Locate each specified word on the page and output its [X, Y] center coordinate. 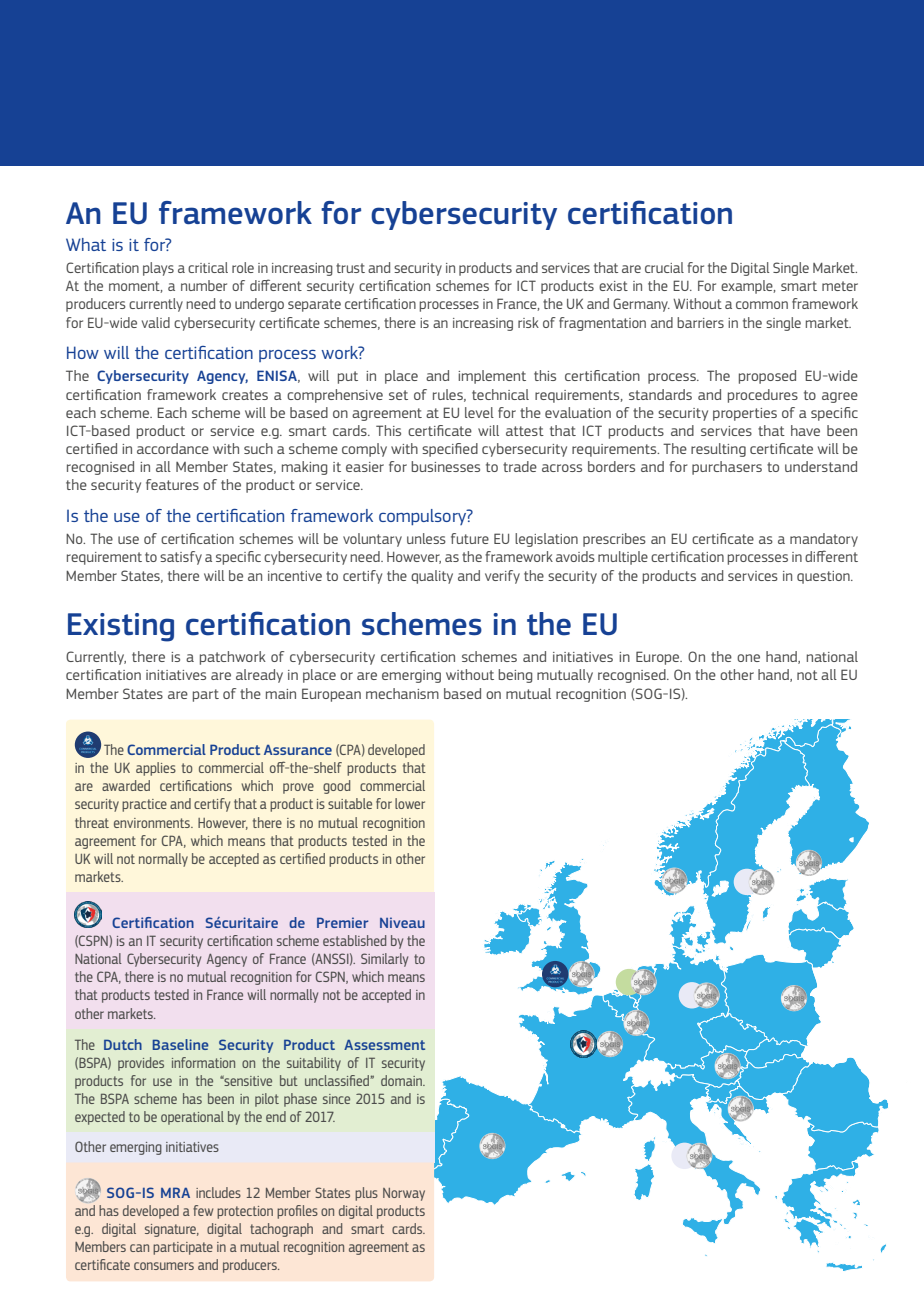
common [762, 305]
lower [410, 803]
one [748, 658]
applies [156, 769]
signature [172, 1230]
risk [528, 322]
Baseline [181, 1044]
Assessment [384, 1045]
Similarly [384, 960]
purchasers [727, 468]
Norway [404, 1194]
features [172, 484]
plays [158, 269]
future [470, 538]
